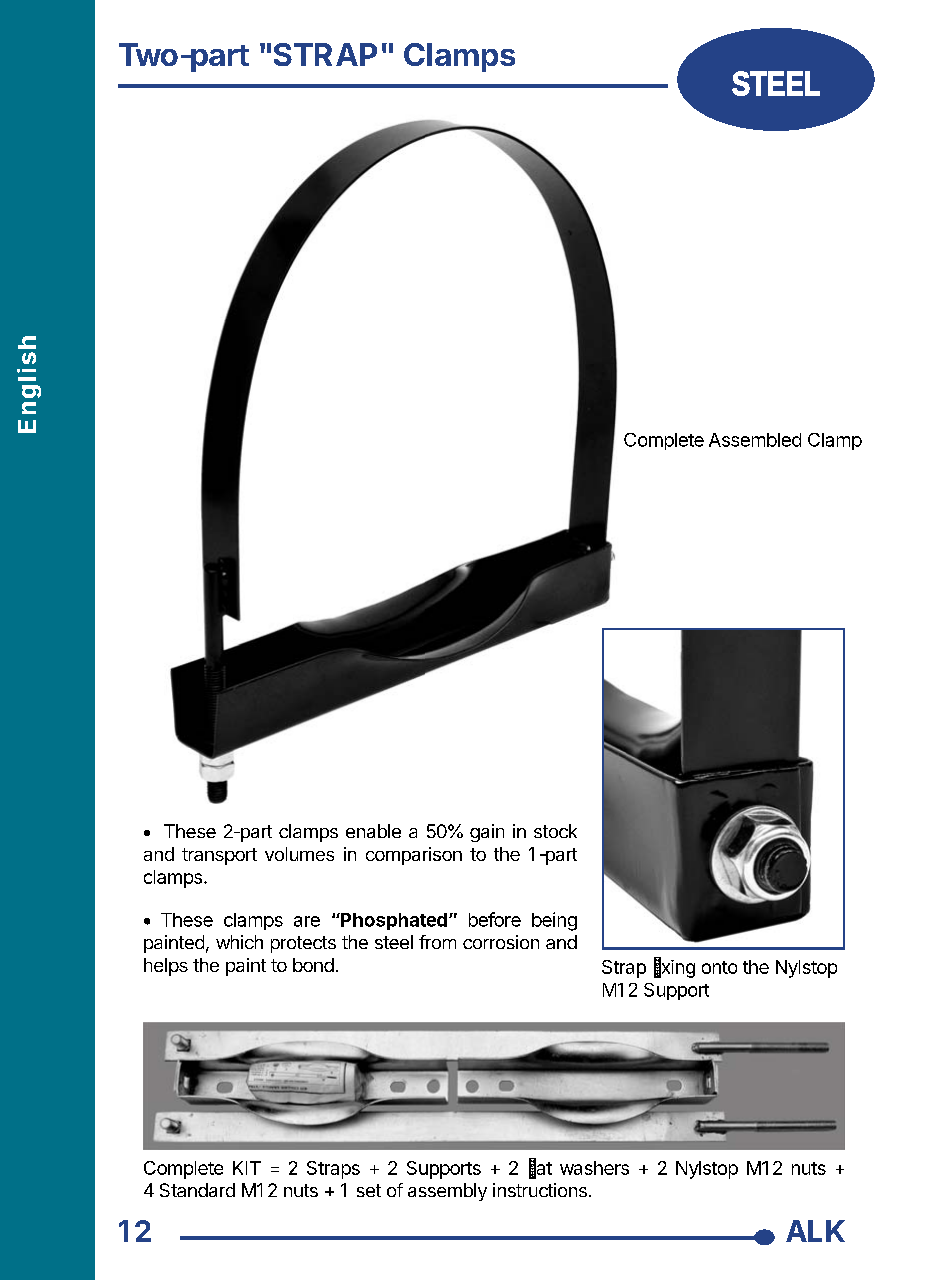 The height and width of the page is (1280, 952). I want to click on KIT, so click(247, 1168).
